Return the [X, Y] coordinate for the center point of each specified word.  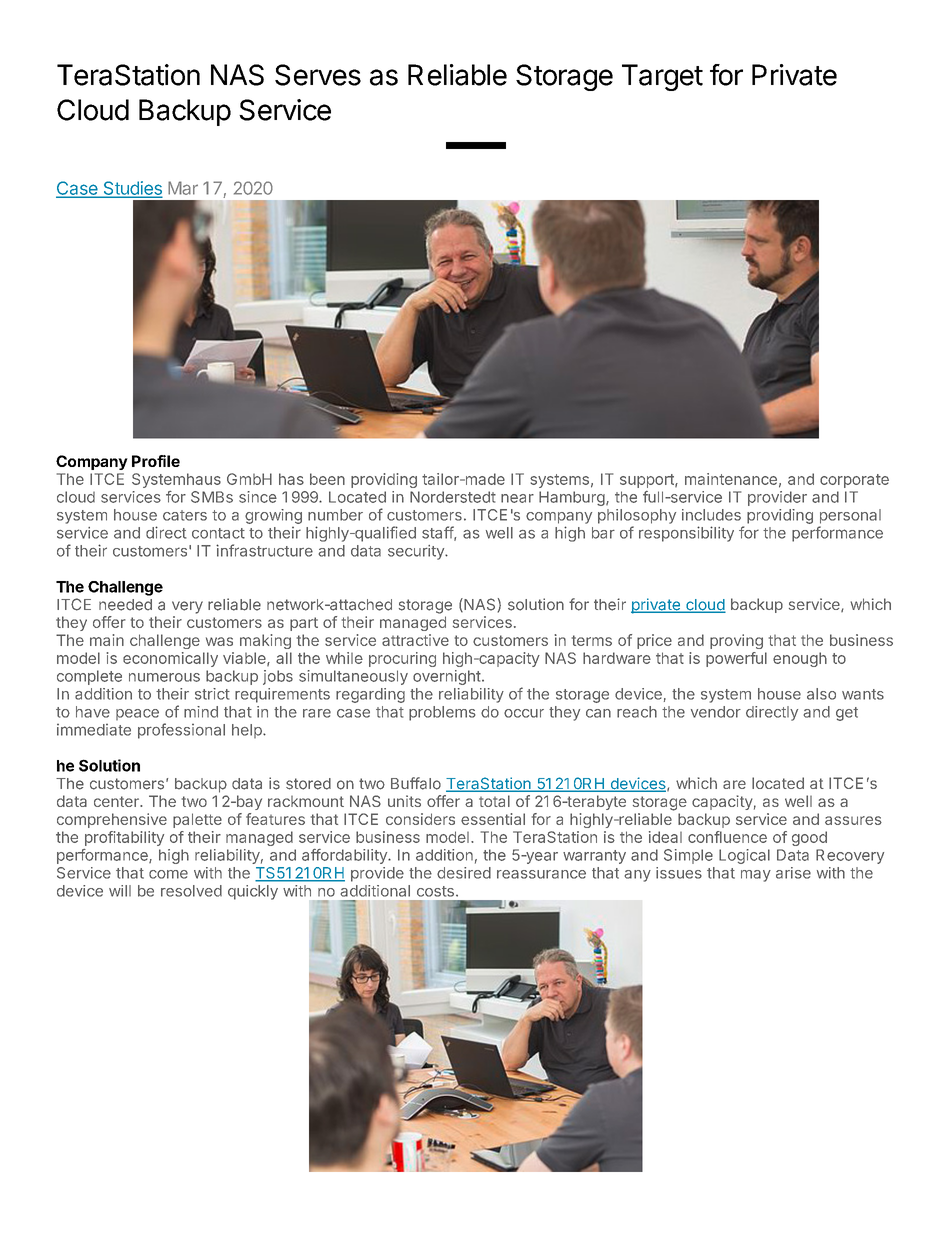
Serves [318, 75]
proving [736, 641]
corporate [854, 481]
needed [125, 605]
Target [662, 77]
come [168, 874]
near [517, 498]
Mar [183, 188]
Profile [156, 461]
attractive [415, 640]
